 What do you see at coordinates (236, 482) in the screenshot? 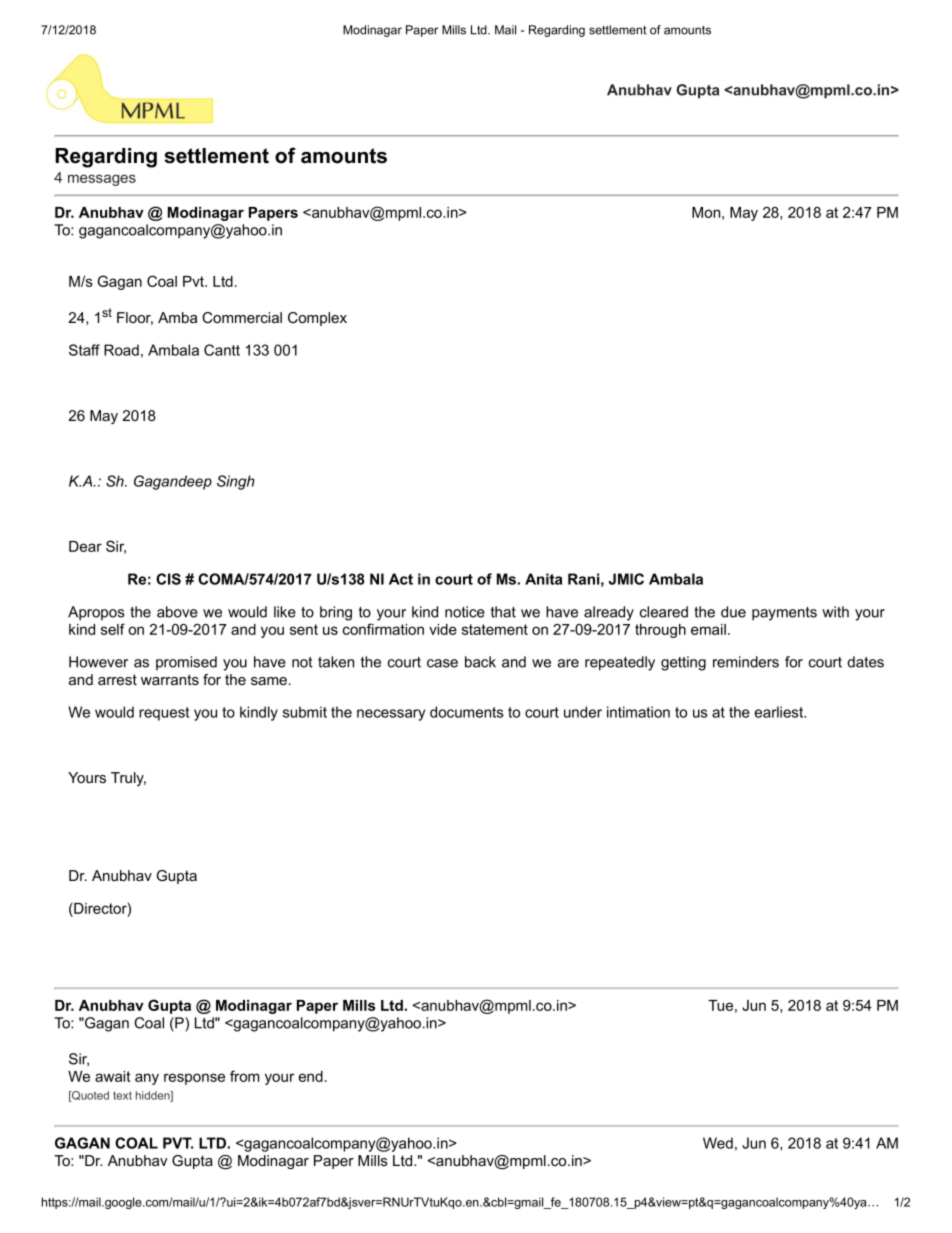
I see `Singh` at bounding box center [236, 482].
